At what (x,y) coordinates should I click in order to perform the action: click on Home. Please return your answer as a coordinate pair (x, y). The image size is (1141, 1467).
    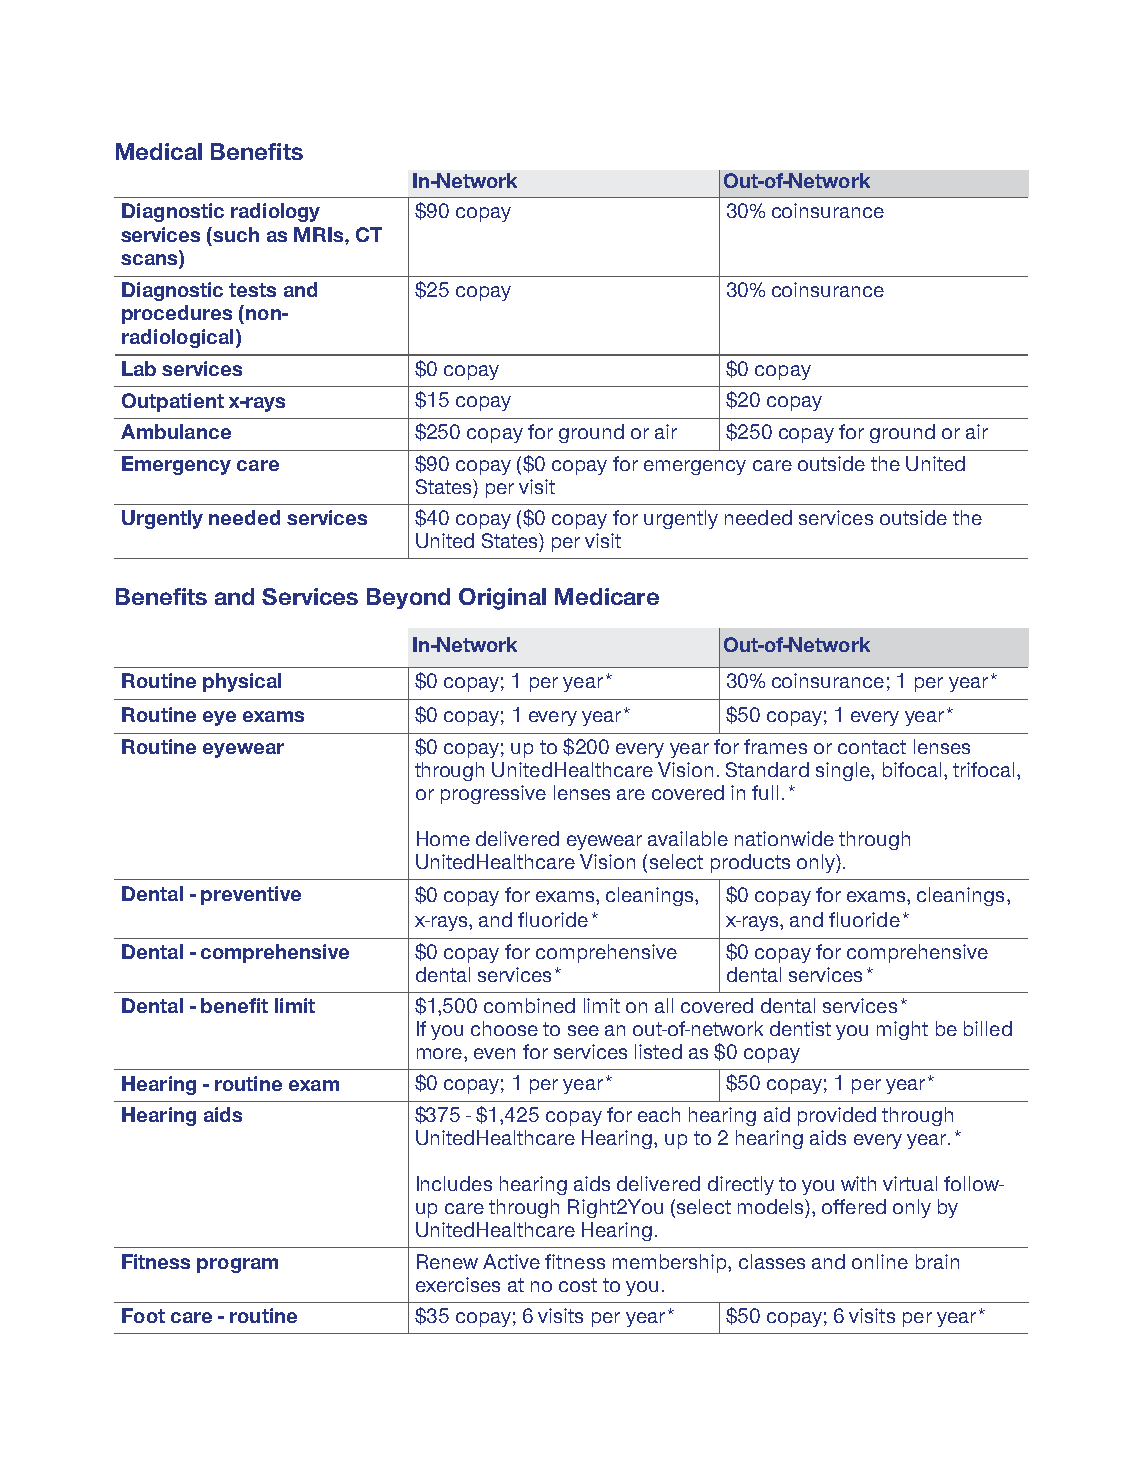
    Looking at the image, I should click on (443, 838).
